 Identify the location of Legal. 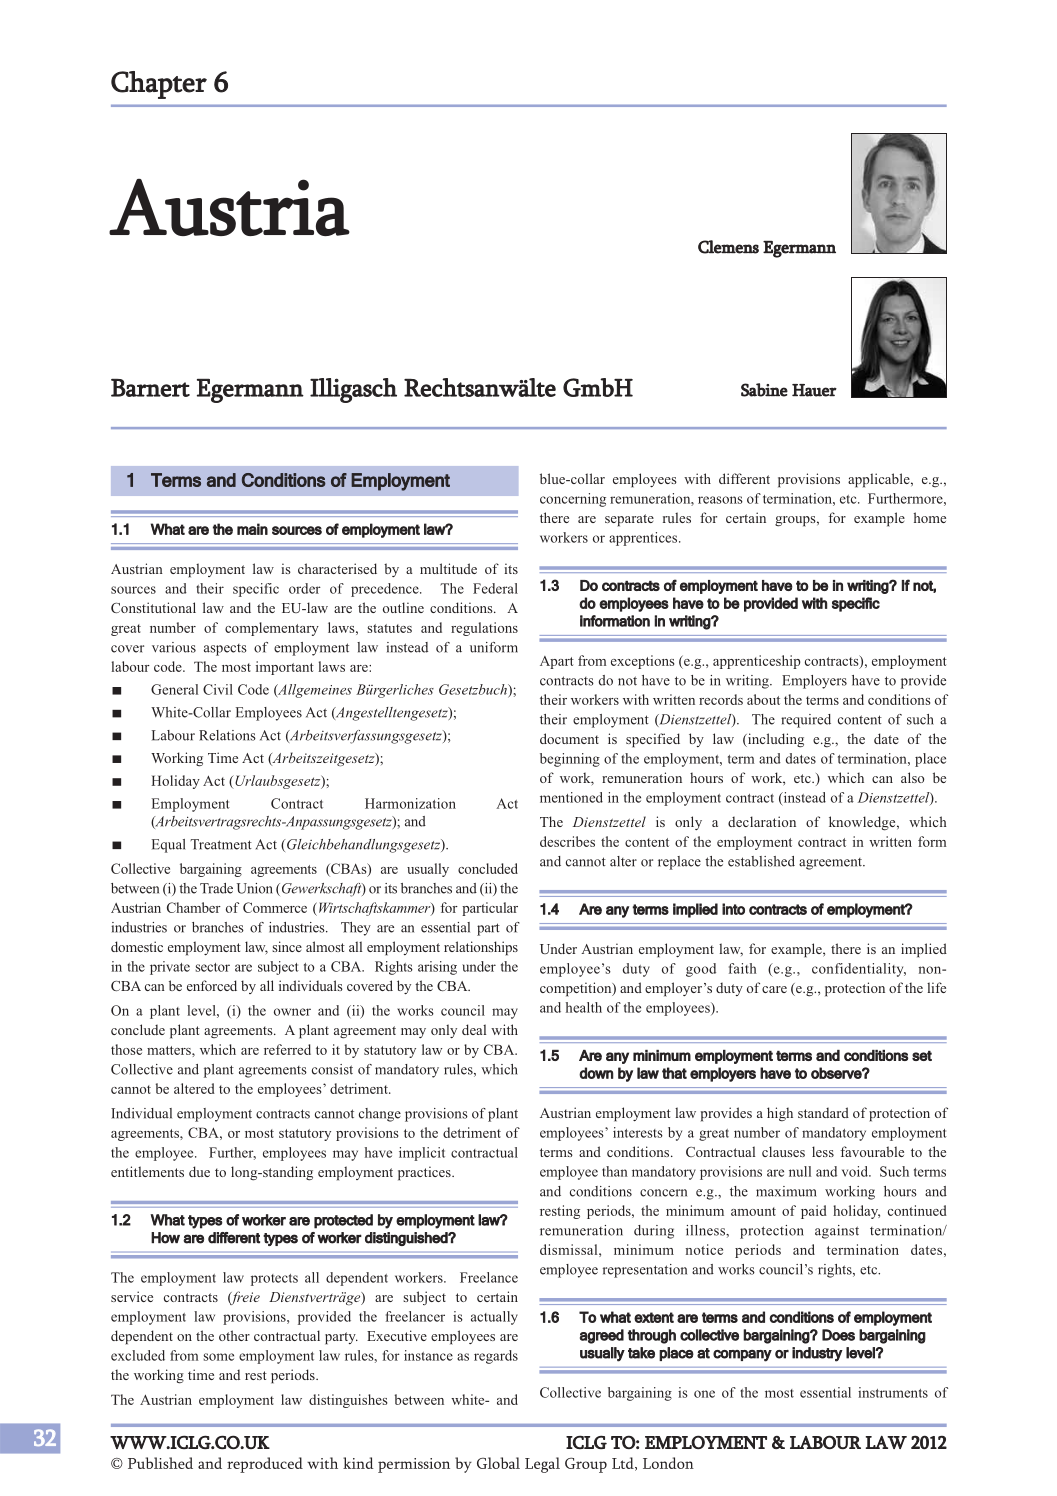
(542, 1465).
